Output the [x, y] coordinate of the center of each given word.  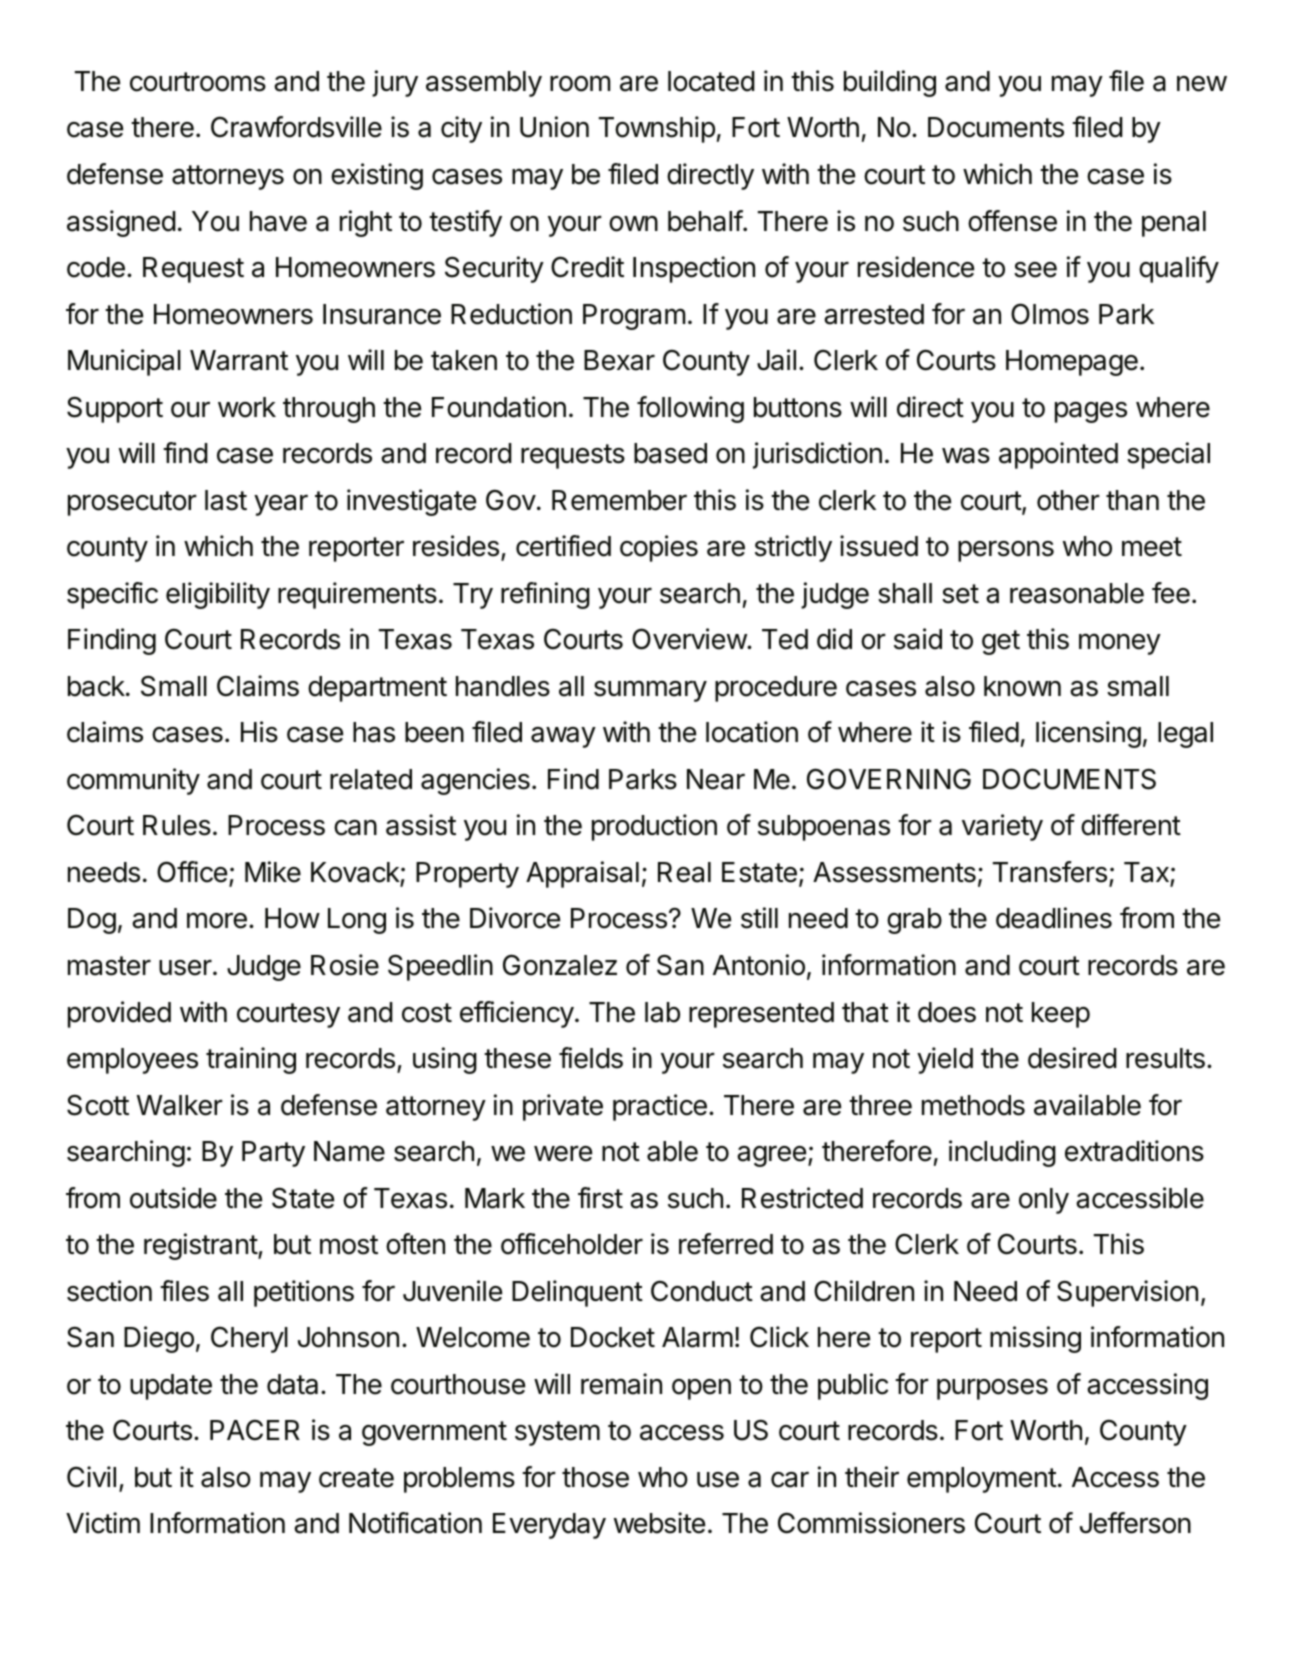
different [1131, 825]
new [1202, 84]
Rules [177, 825]
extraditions [1134, 1151]
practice [660, 1107]
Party [273, 1154]
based [670, 453]
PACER [255, 1430]
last [226, 500]
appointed [1058, 455]
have [278, 221]
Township [657, 129]
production [654, 827]
